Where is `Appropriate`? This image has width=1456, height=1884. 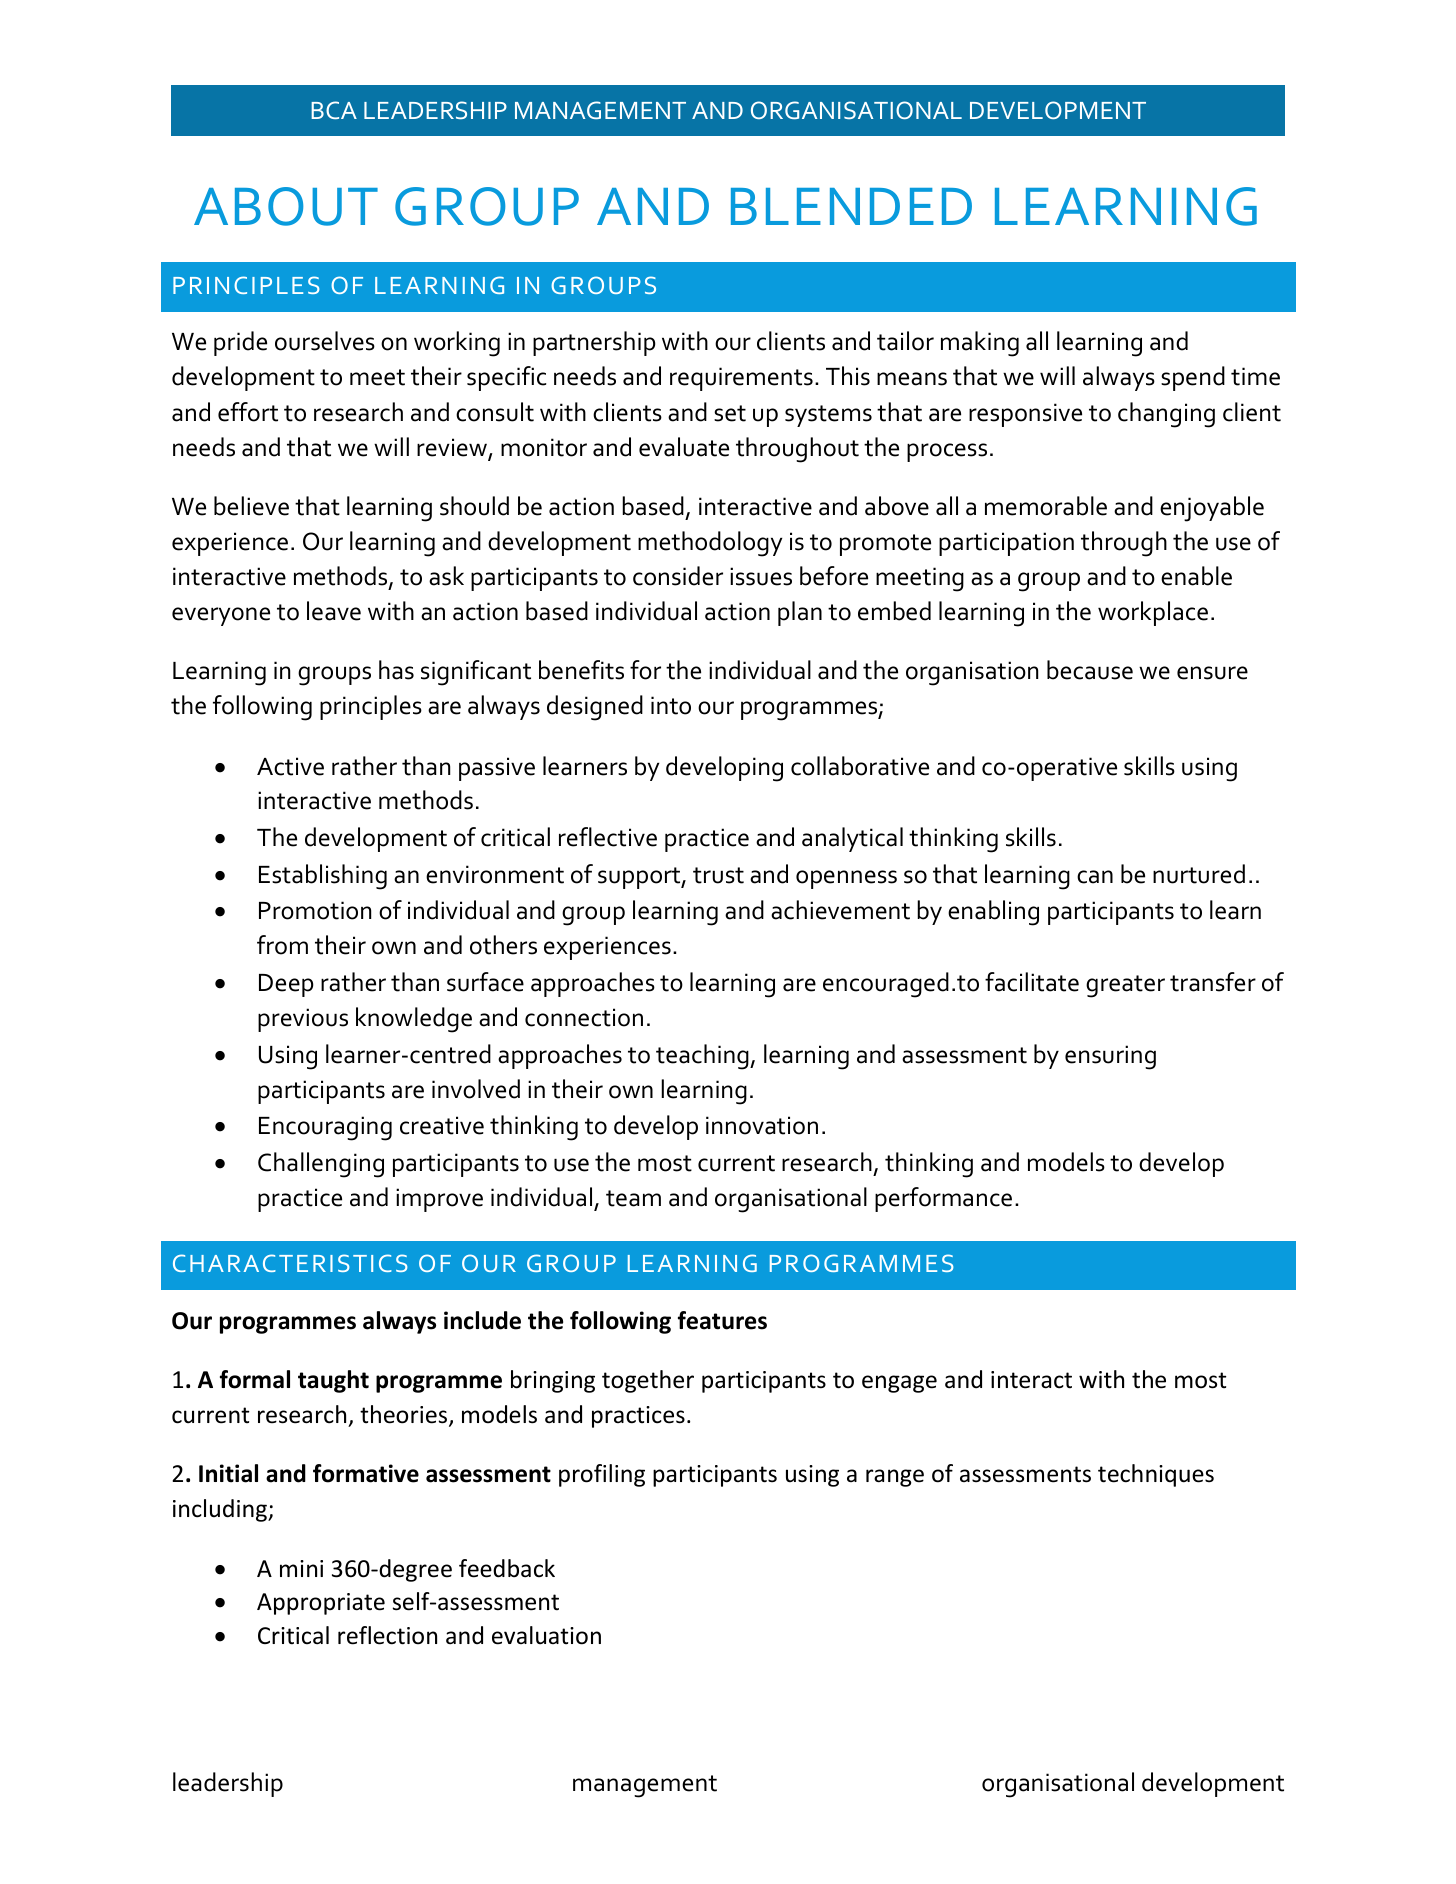
Appropriate is located at coordinates (321, 1604).
